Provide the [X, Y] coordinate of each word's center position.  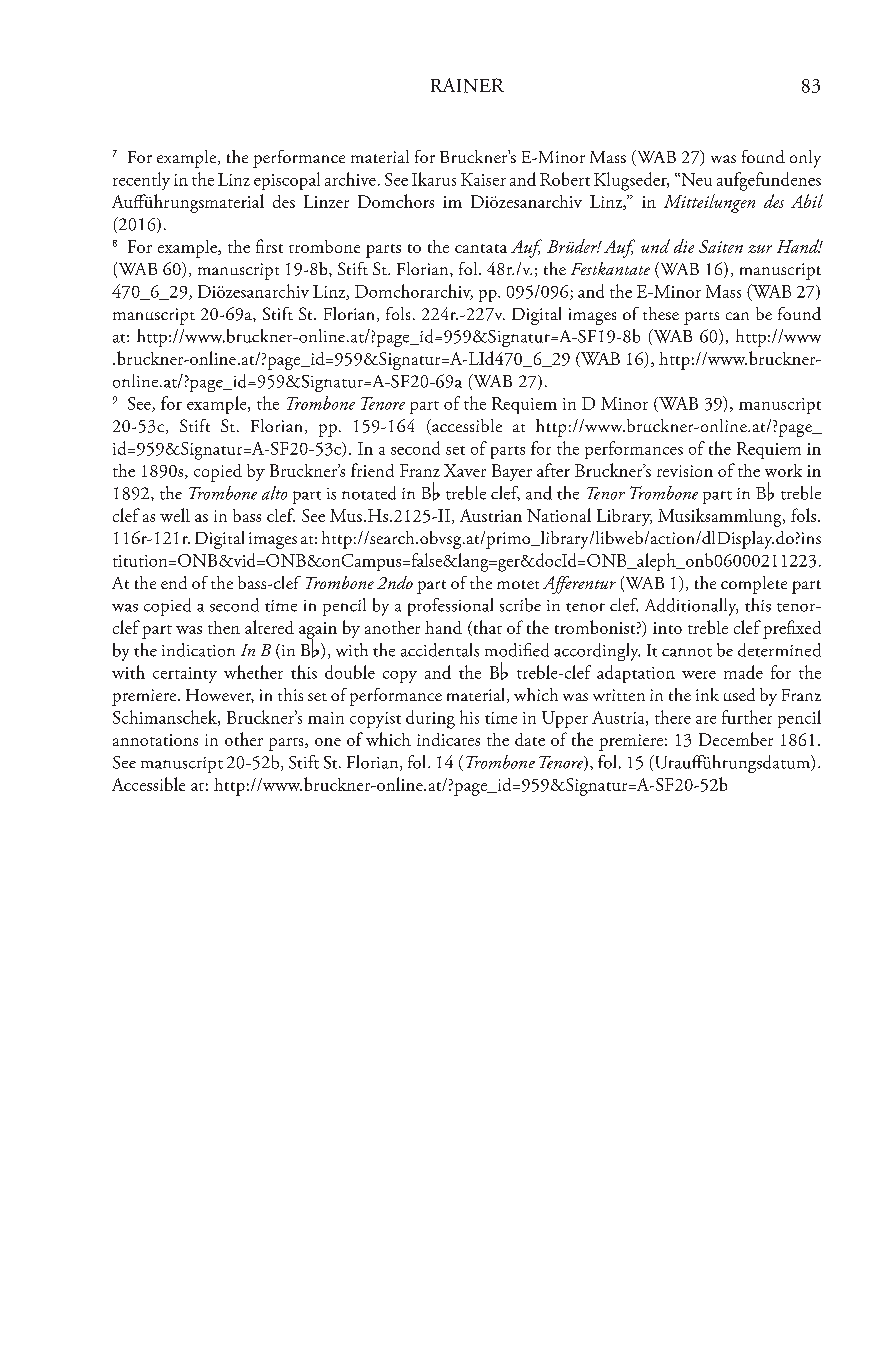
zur [760, 249]
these [661, 313]
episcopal [287, 181]
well [175, 515]
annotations [155, 740]
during [430, 719]
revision [685, 471]
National [559, 515]
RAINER [467, 85]
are [706, 720]
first [269, 246]
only [805, 159]
